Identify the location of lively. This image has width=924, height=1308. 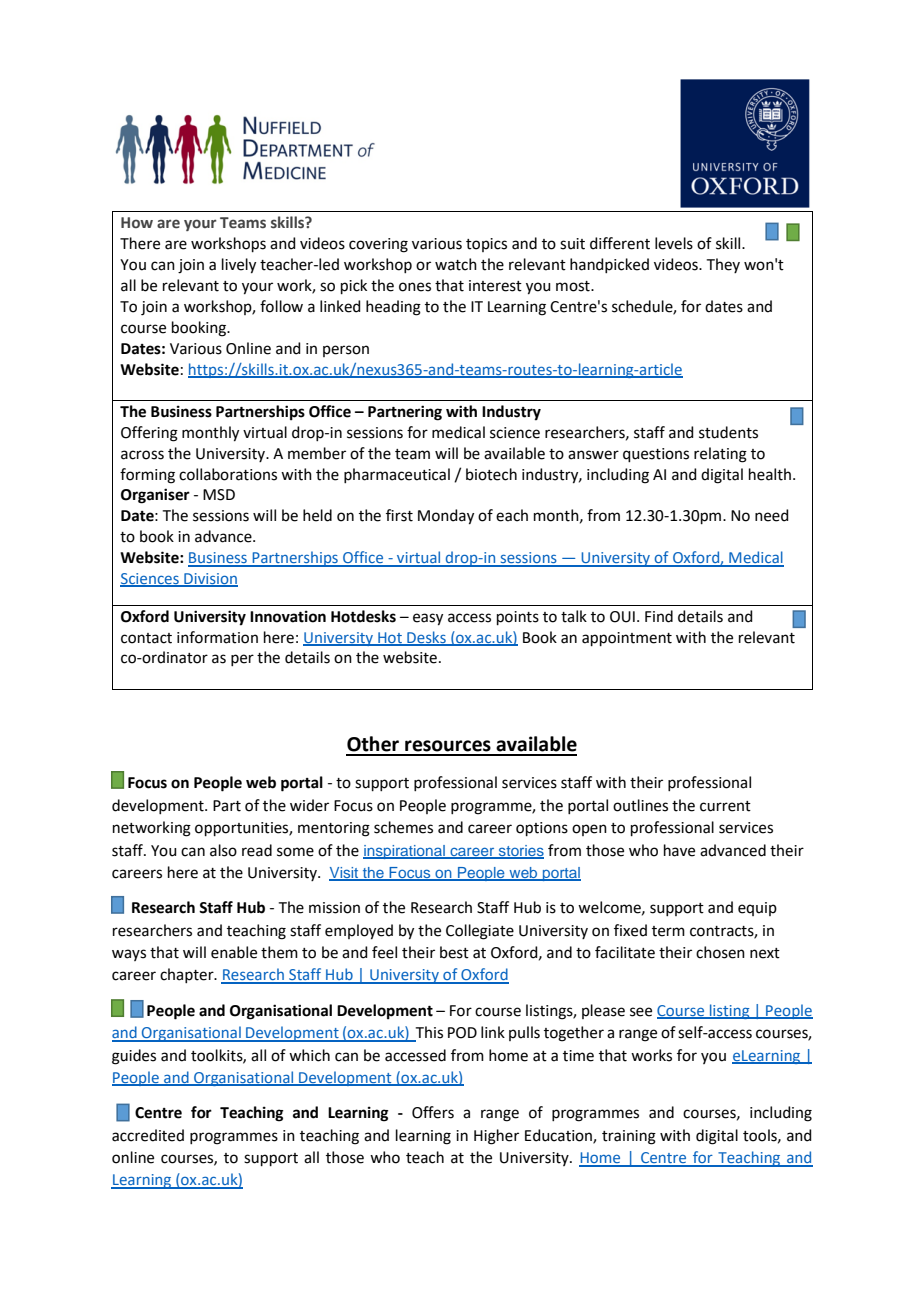
(239, 266).
